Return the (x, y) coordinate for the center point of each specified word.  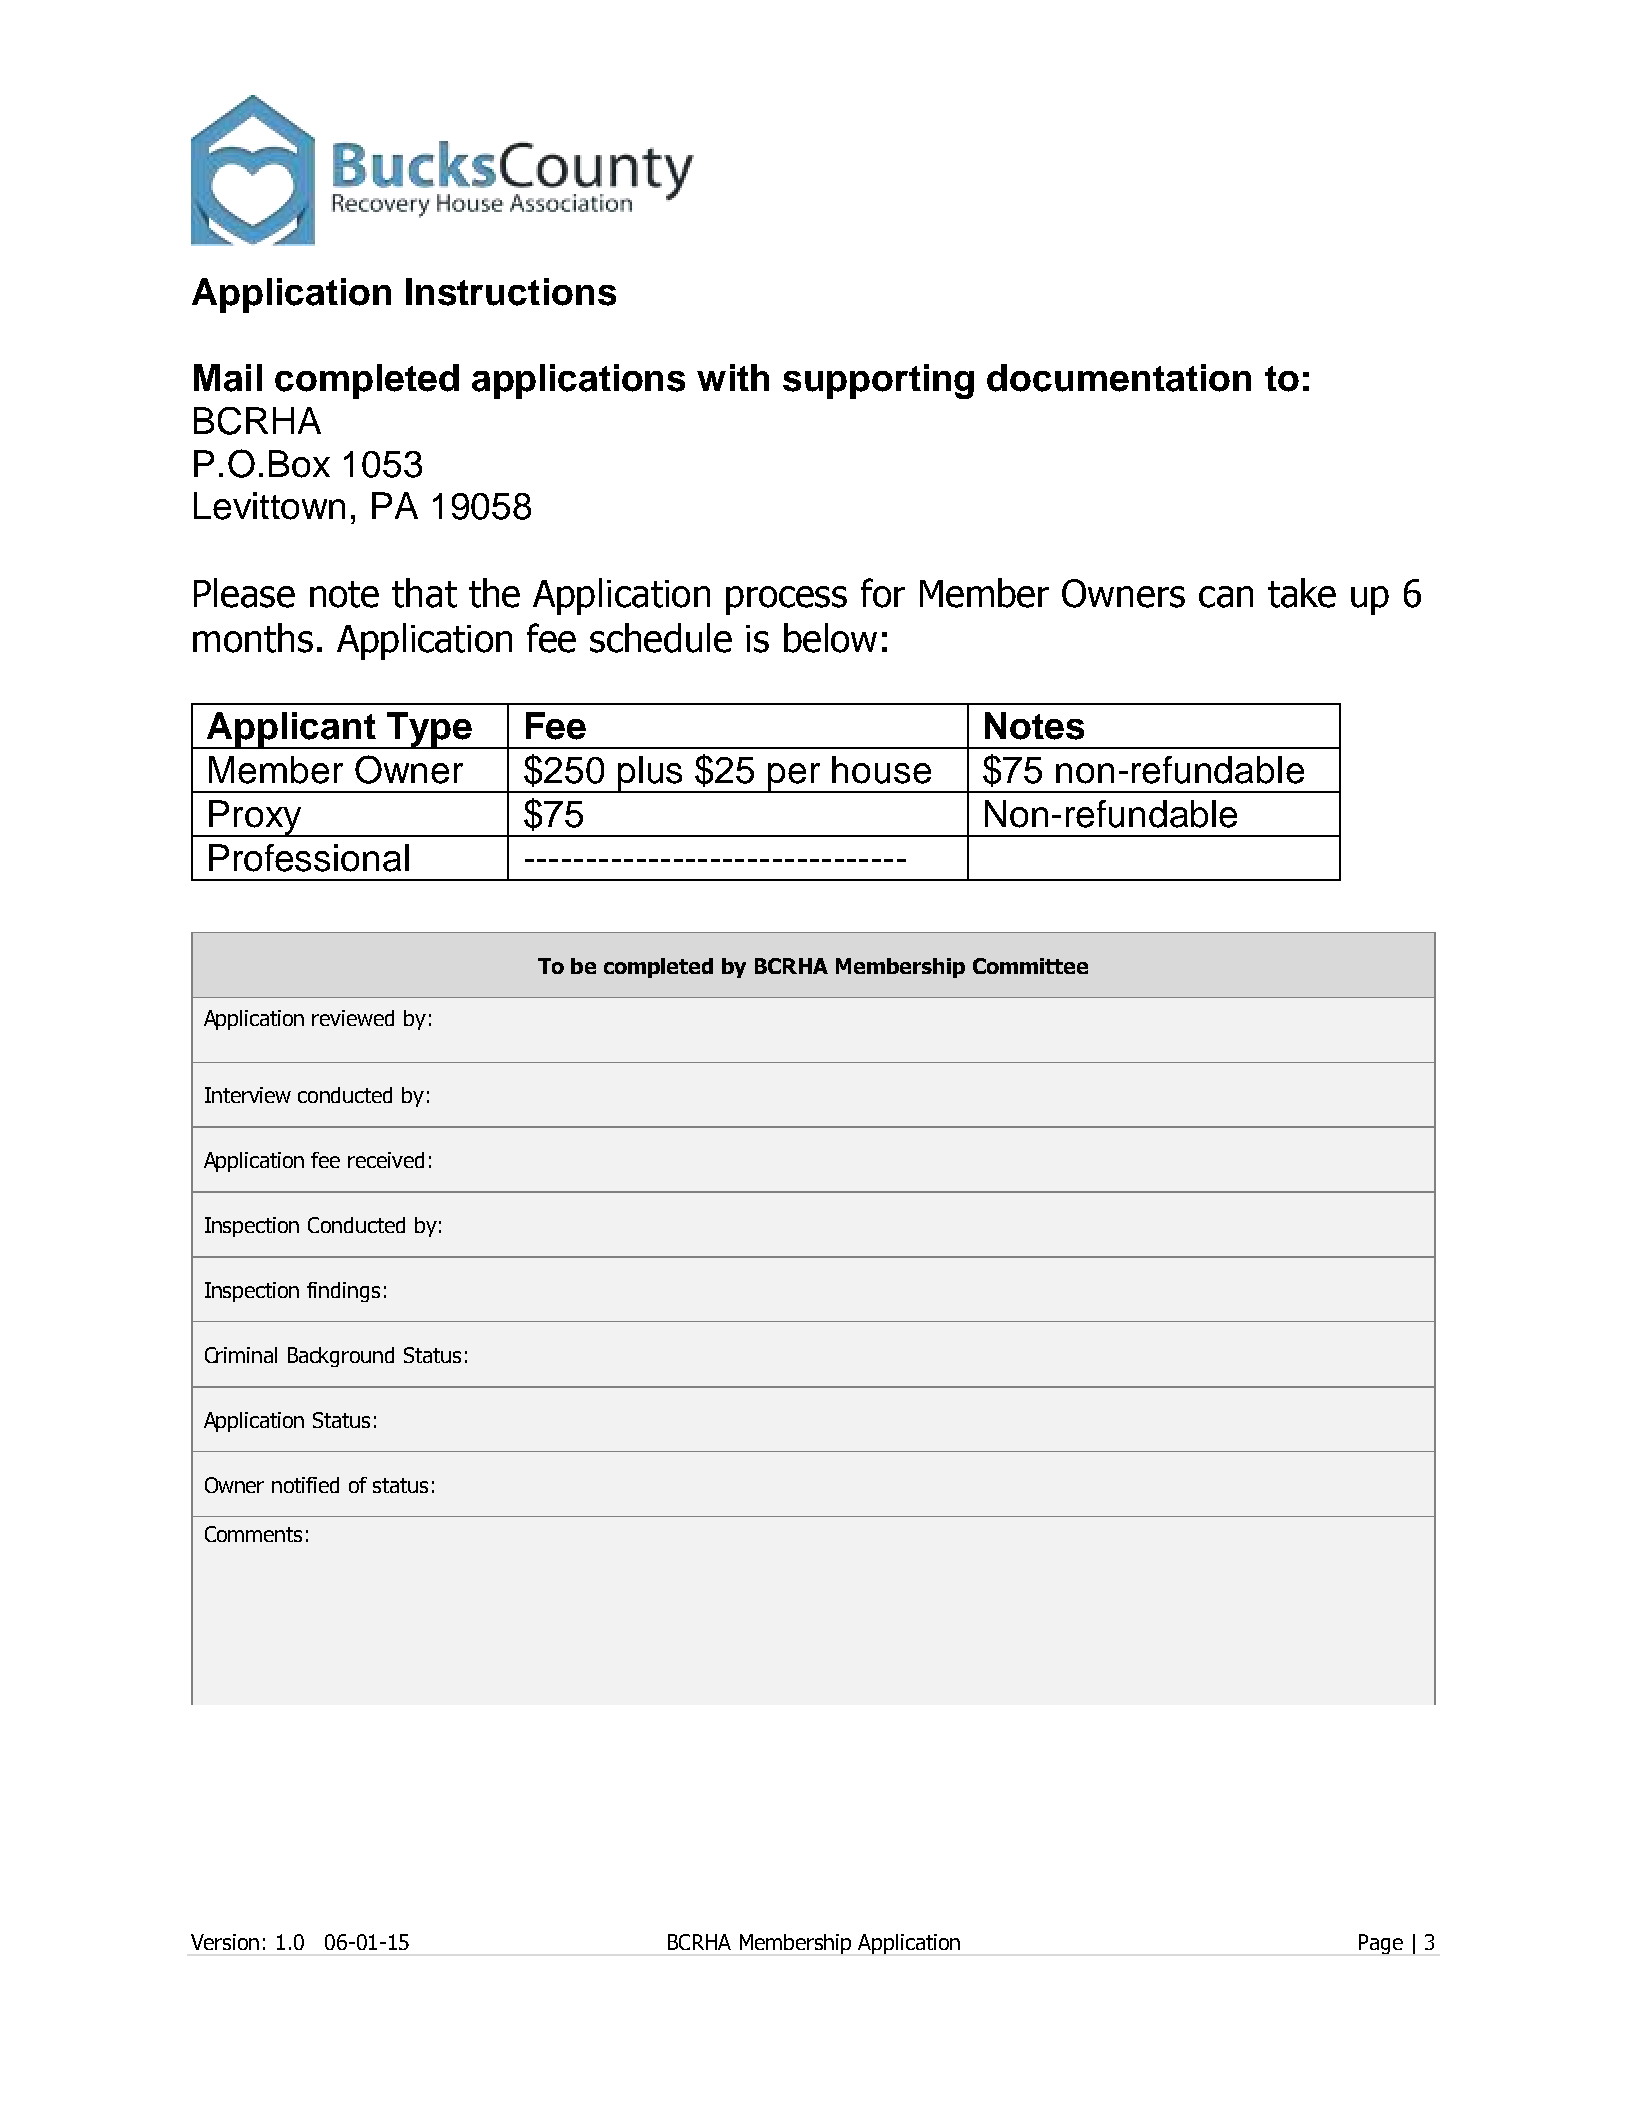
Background (341, 1357)
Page (1381, 1944)
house (881, 770)
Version (225, 1942)
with (733, 377)
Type (429, 730)
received (386, 1160)
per (795, 778)
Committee (1030, 966)
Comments (253, 1534)
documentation (1119, 378)
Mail (228, 378)
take (1302, 593)
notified (305, 1485)
